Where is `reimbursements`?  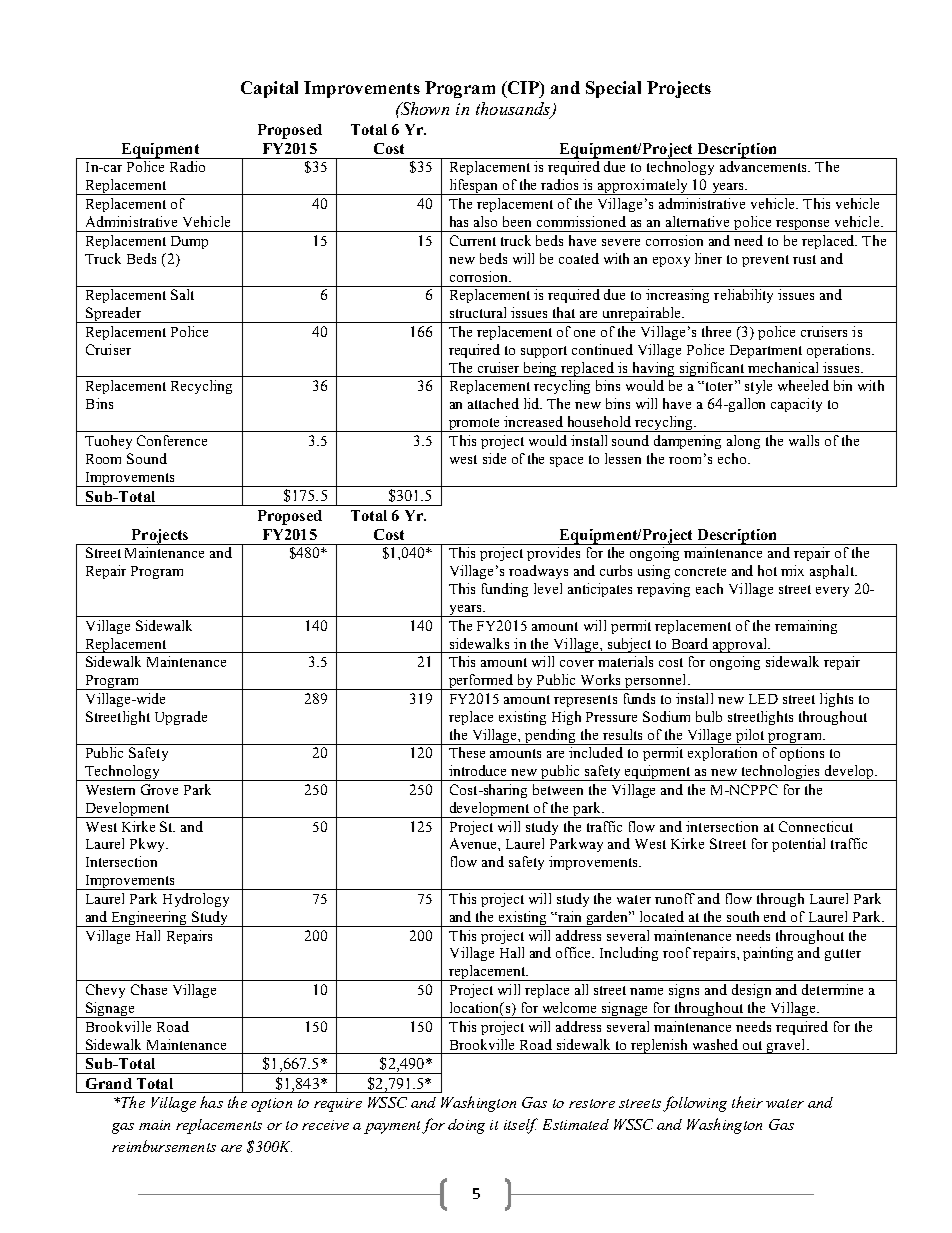
reimbursements is located at coordinates (164, 1146).
